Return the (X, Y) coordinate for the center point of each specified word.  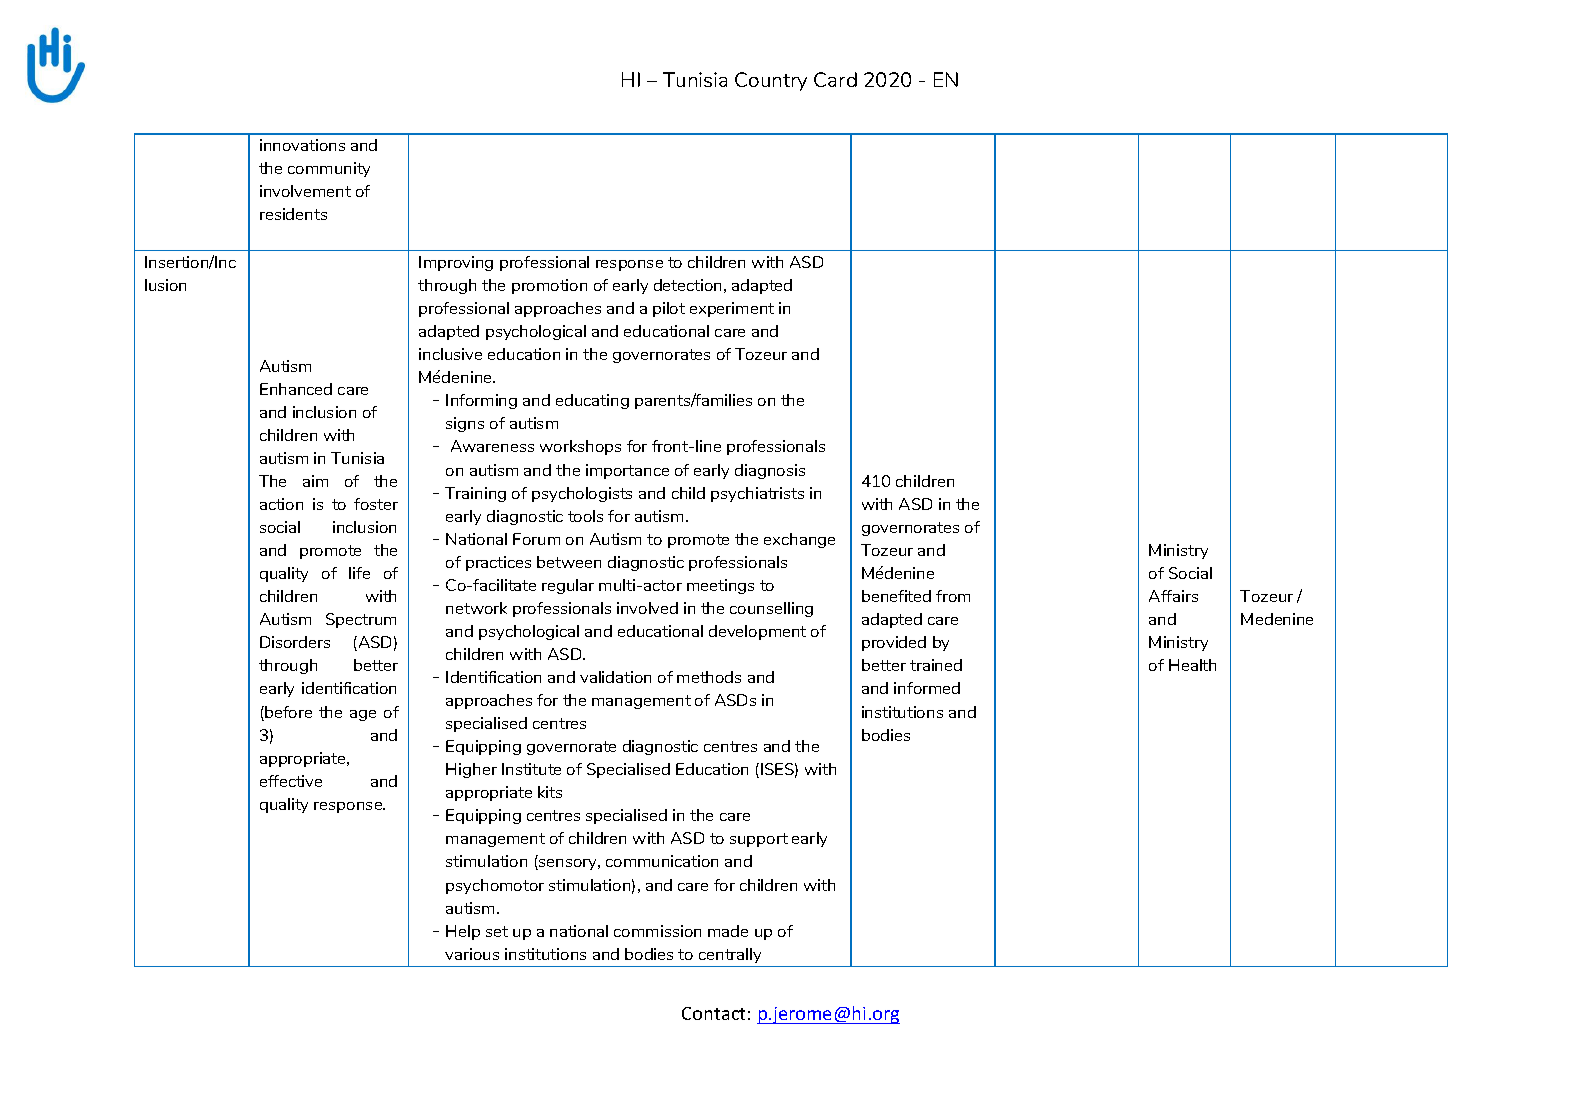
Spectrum (361, 620)
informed (927, 688)
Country (771, 81)
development (757, 632)
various (472, 954)
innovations (302, 145)
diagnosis (770, 471)
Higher (471, 770)
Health (1192, 665)
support (759, 840)
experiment (732, 309)
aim (315, 481)
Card (835, 79)
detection (687, 285)
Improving (456, 263)
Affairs (1173, 596)
